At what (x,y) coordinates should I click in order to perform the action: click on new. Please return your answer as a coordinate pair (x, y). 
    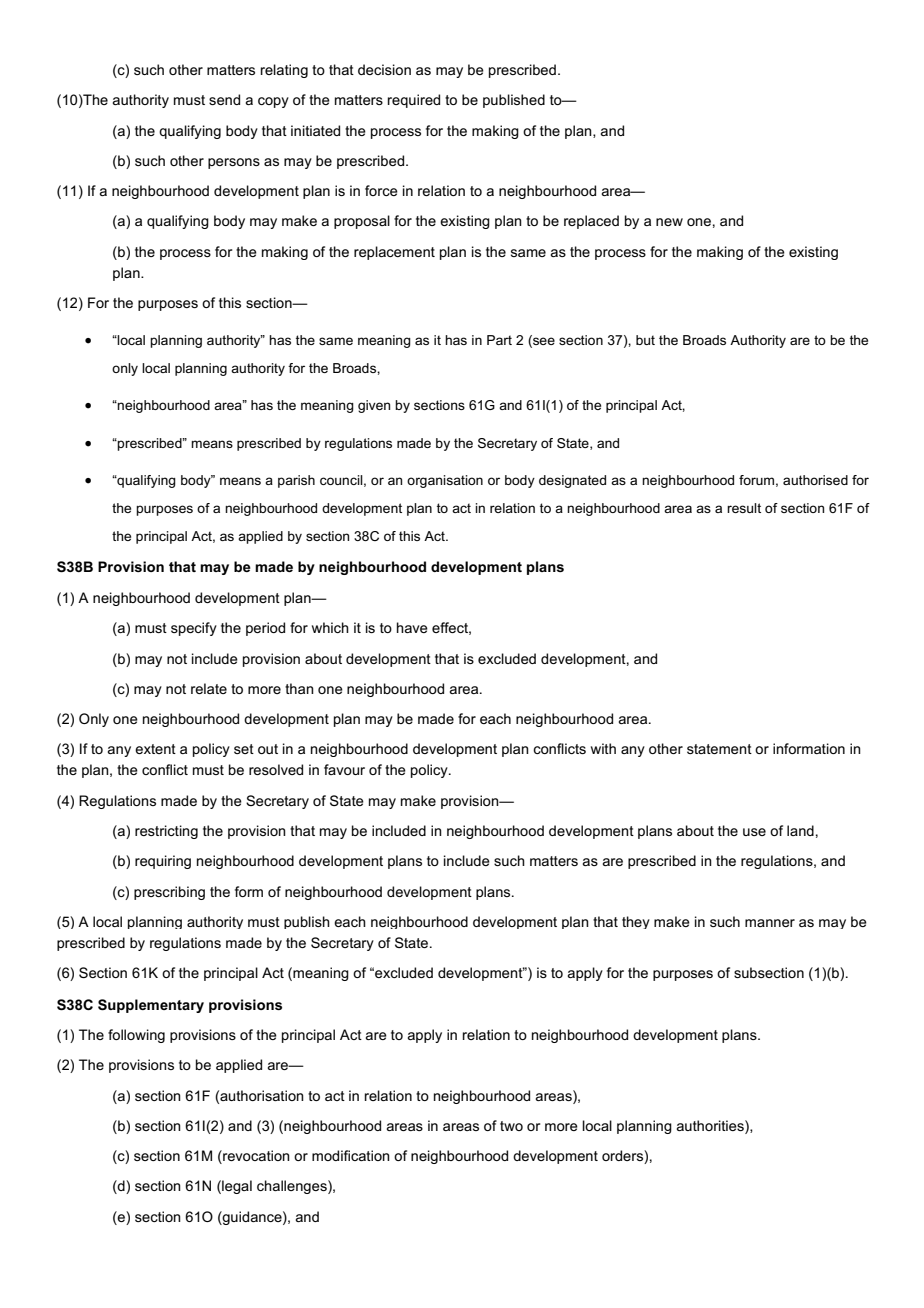
    Looking at the image, I should click on (669, 222).
